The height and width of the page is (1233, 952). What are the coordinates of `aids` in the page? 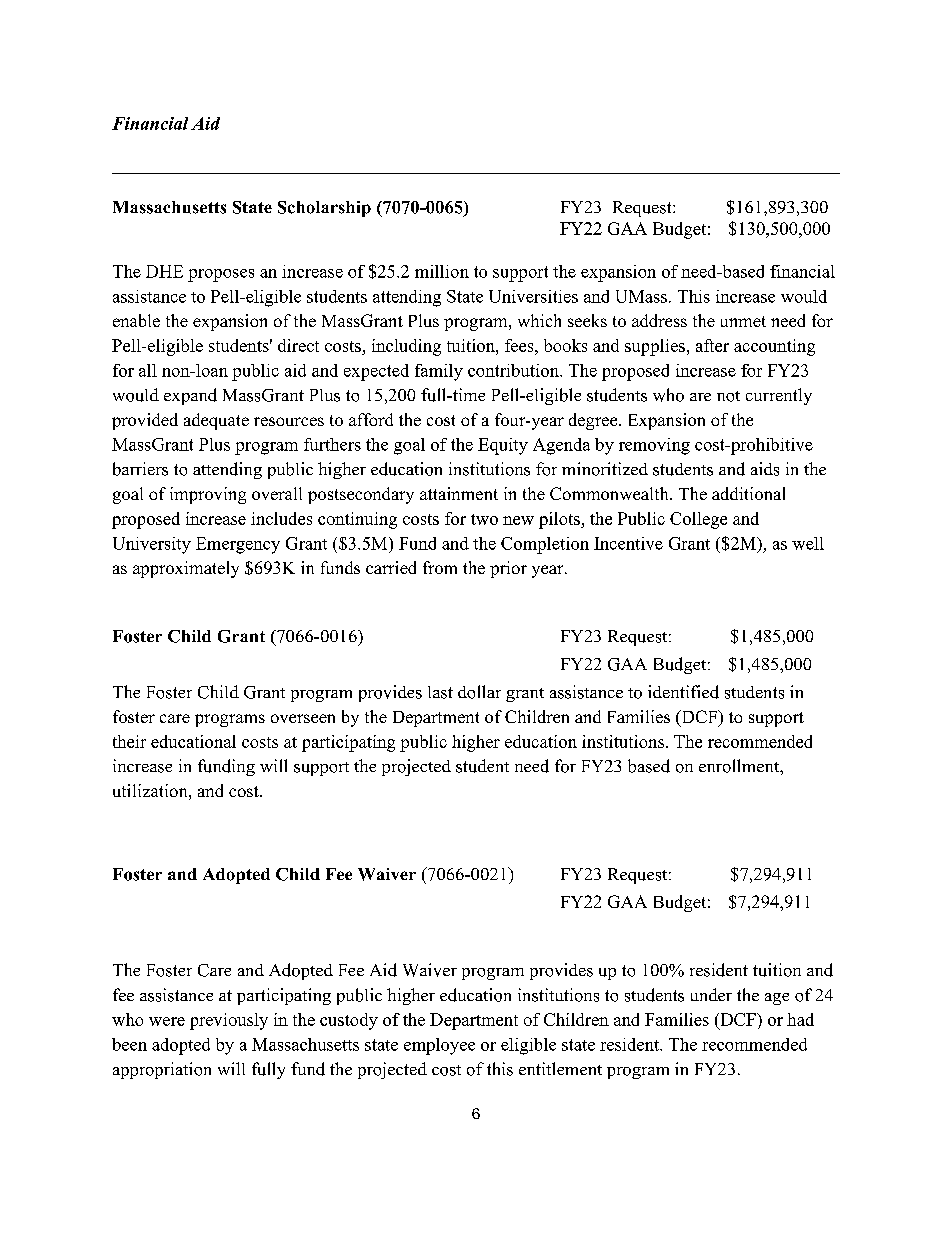 It's located at (765, 469).
